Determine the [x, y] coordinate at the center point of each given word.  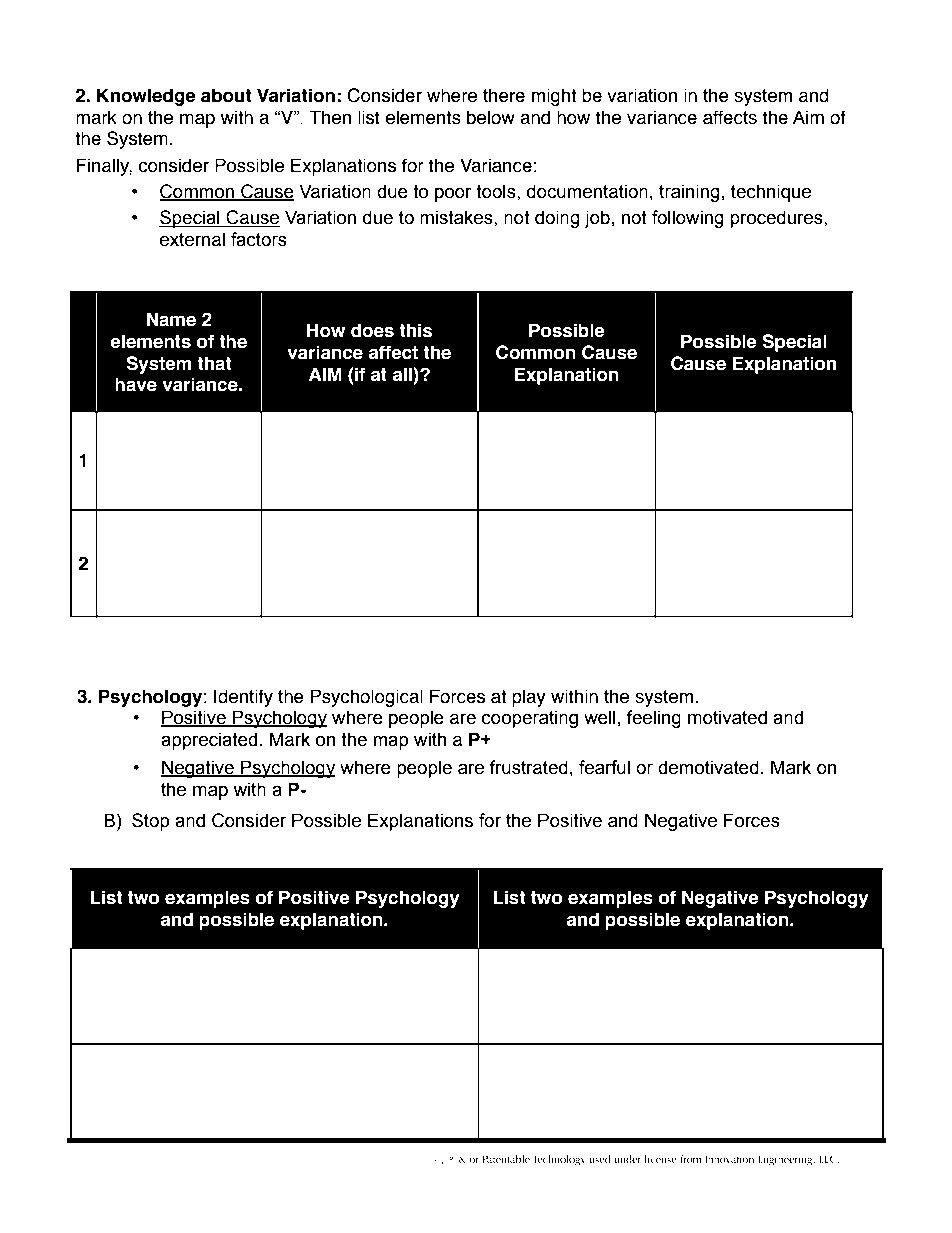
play [529, 698]
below [491, 117]
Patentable [506, 1159]
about [226, 95]
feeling [653, 719]
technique [771, 193]
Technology [559, 1160]
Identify [243, 698]
